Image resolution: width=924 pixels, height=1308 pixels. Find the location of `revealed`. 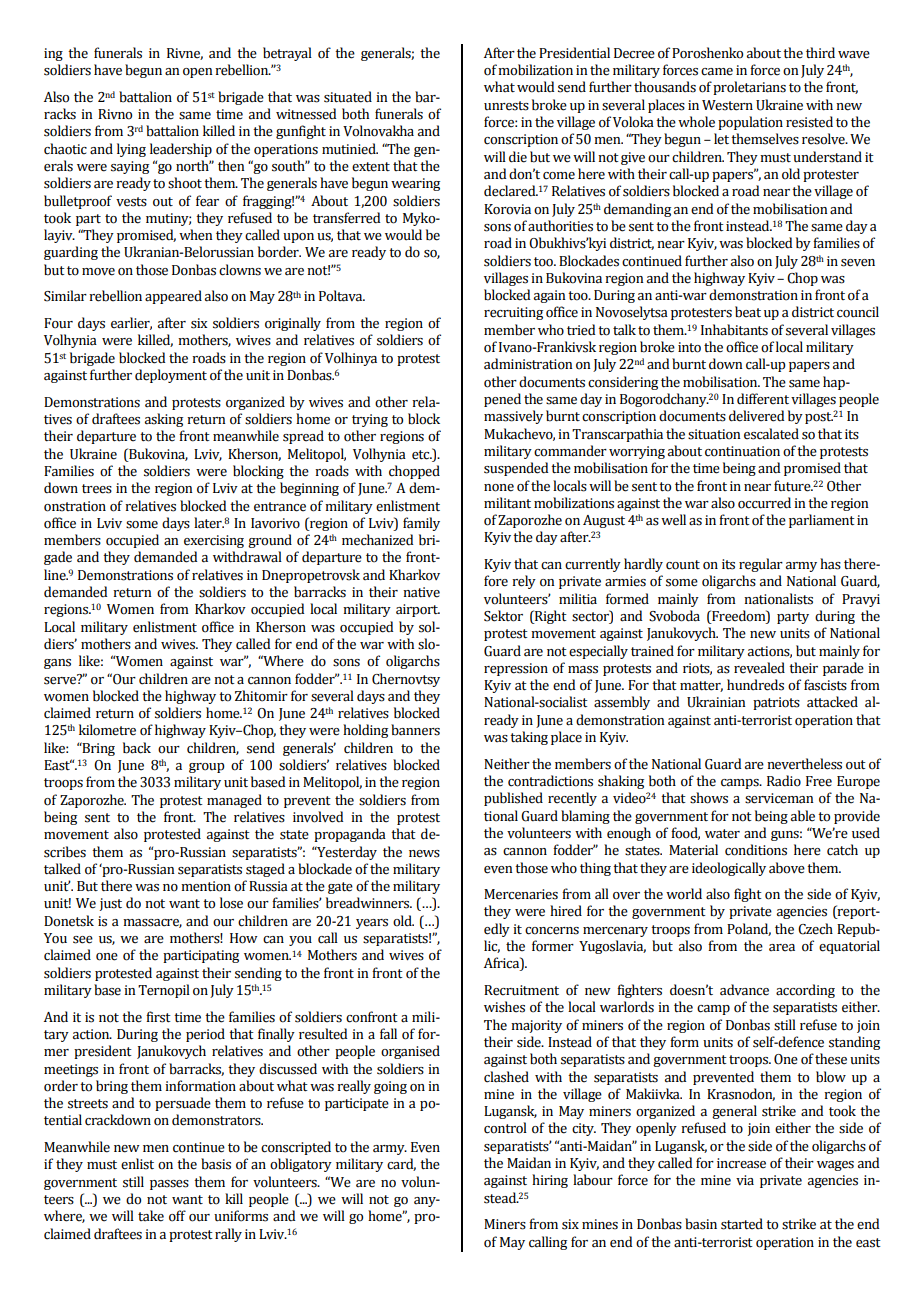

revealed is located at coordinates (759, 668).
